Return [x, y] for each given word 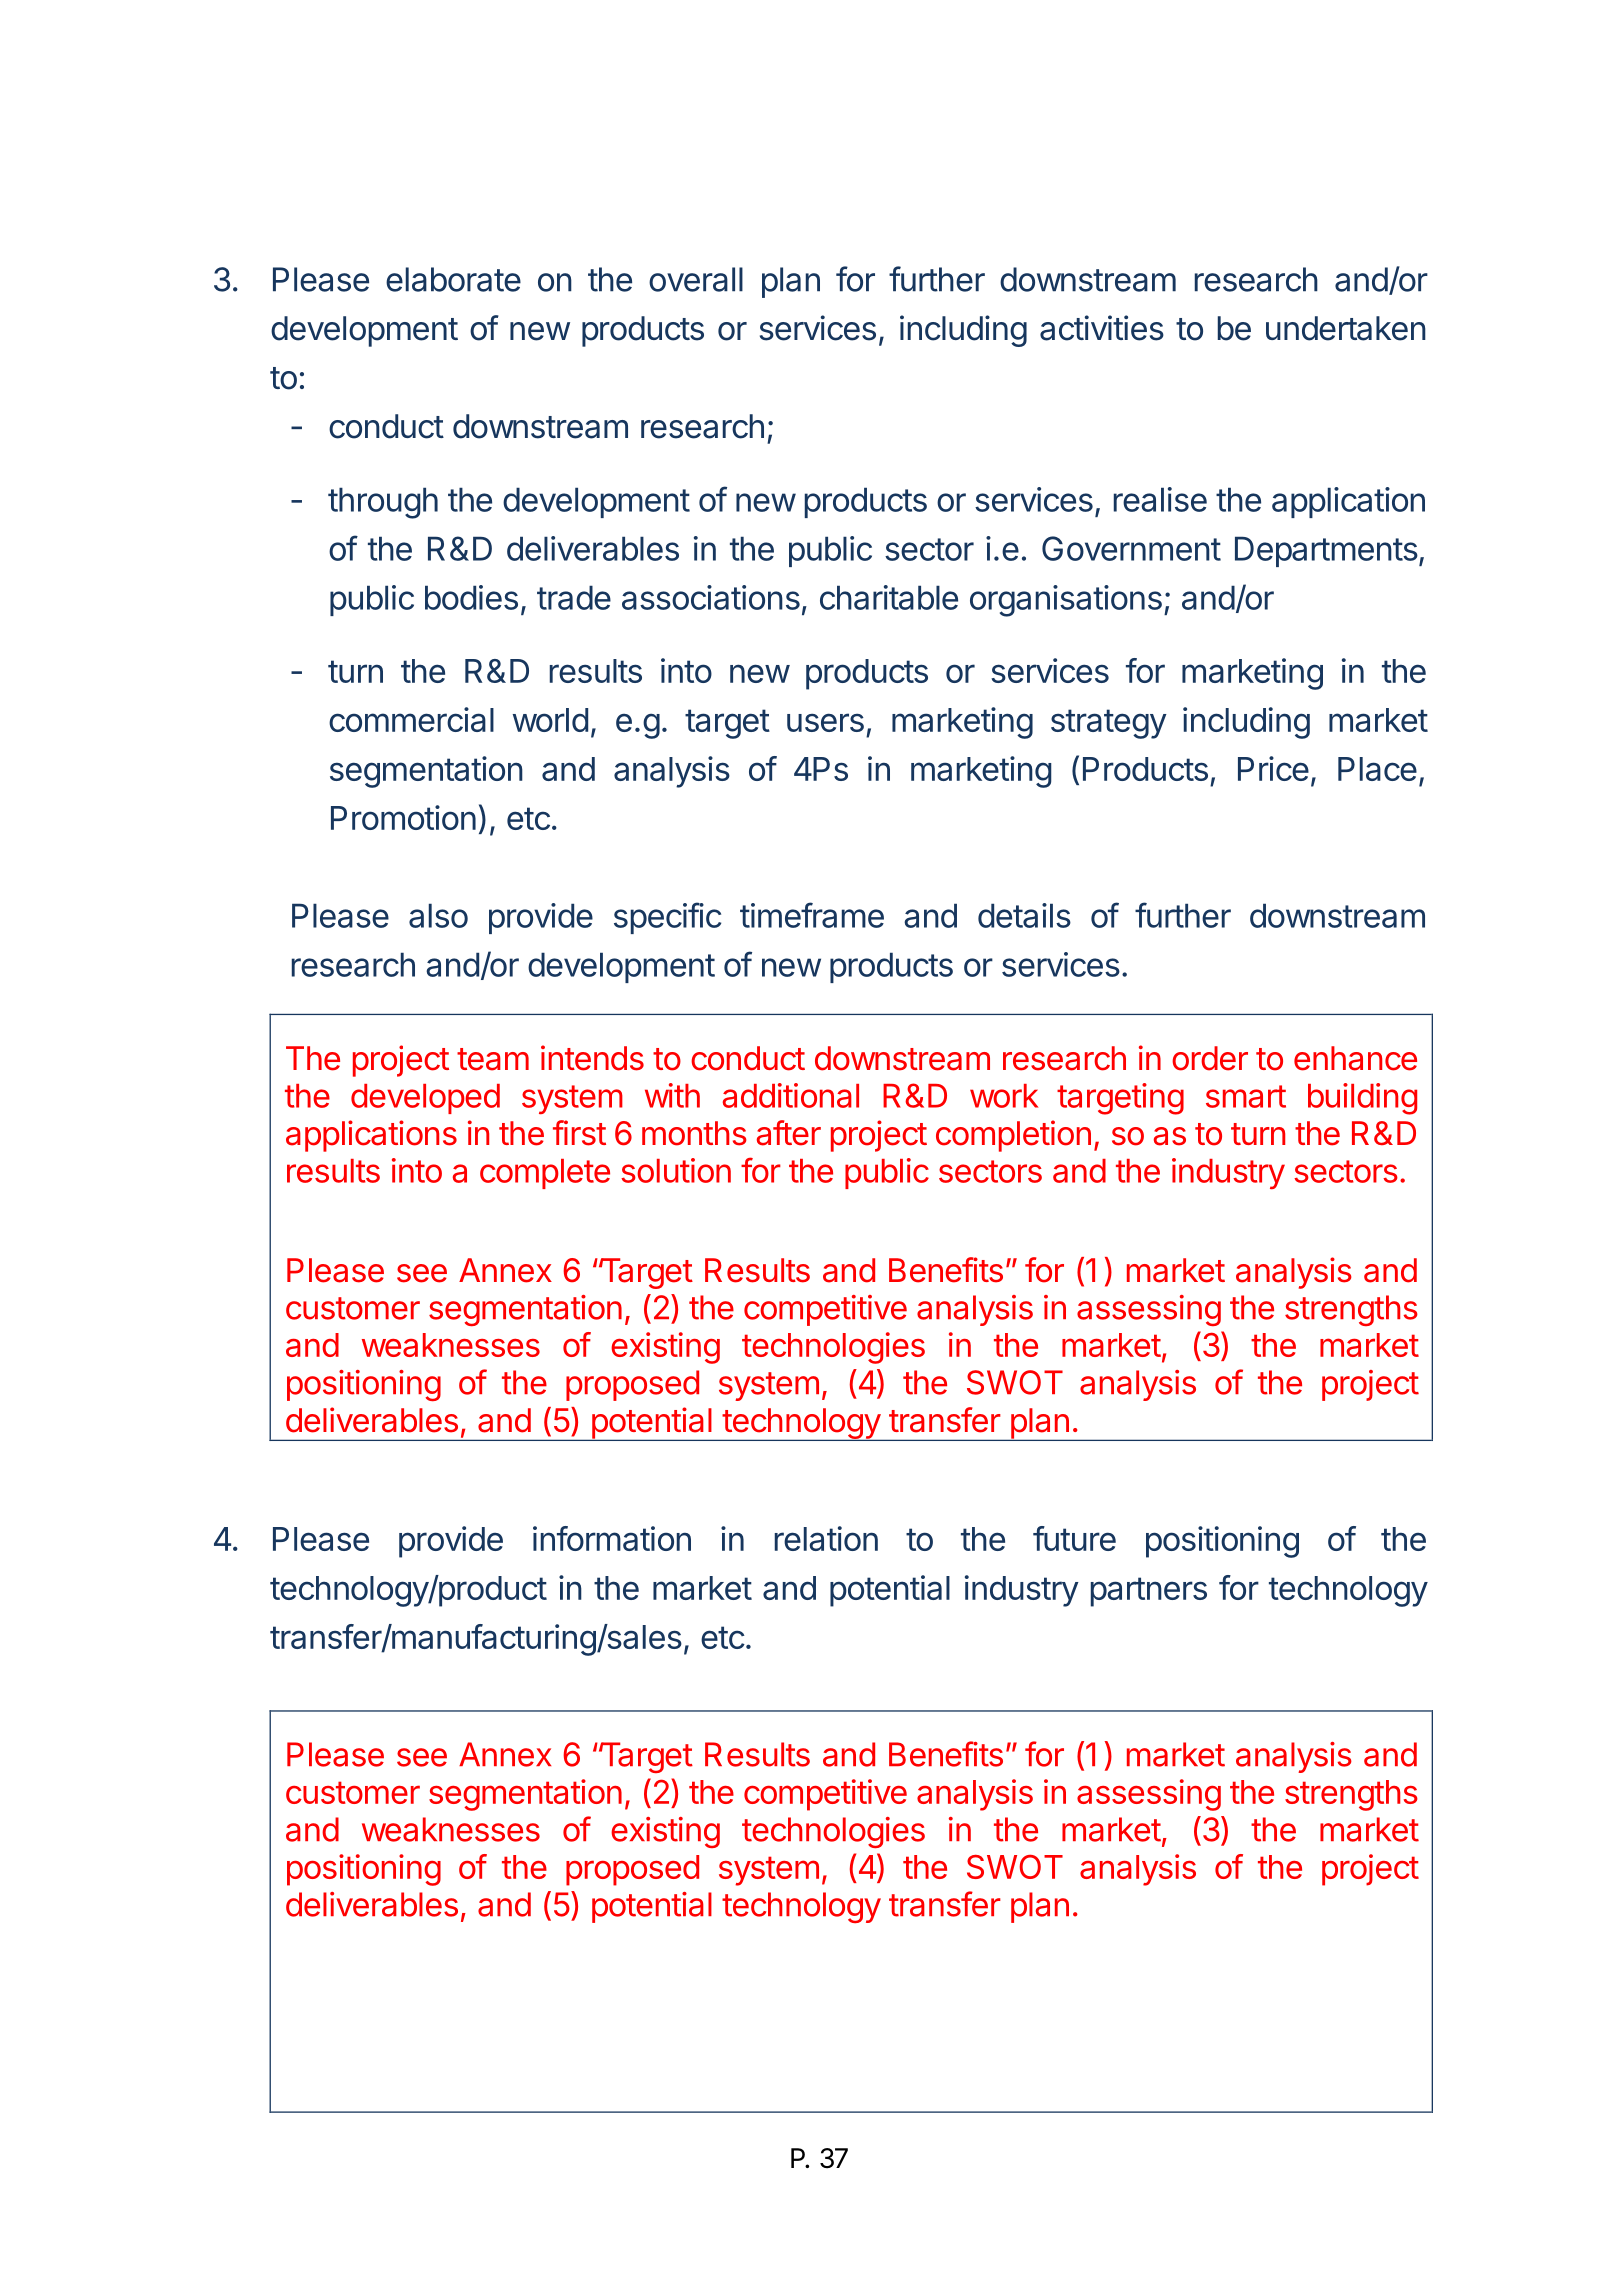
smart [1246, 1096]
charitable [889, 597]
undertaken [1346, 328]
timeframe [812, 915]
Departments [1326, 551]
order [1210, 1058]
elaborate [453, 279]
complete [545, 1174]
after [789, 1133]
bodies [471, 597]
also [438, 915]
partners [1149, 1592]
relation [826, 1538]
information [612, 1538]
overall [696, 279]
